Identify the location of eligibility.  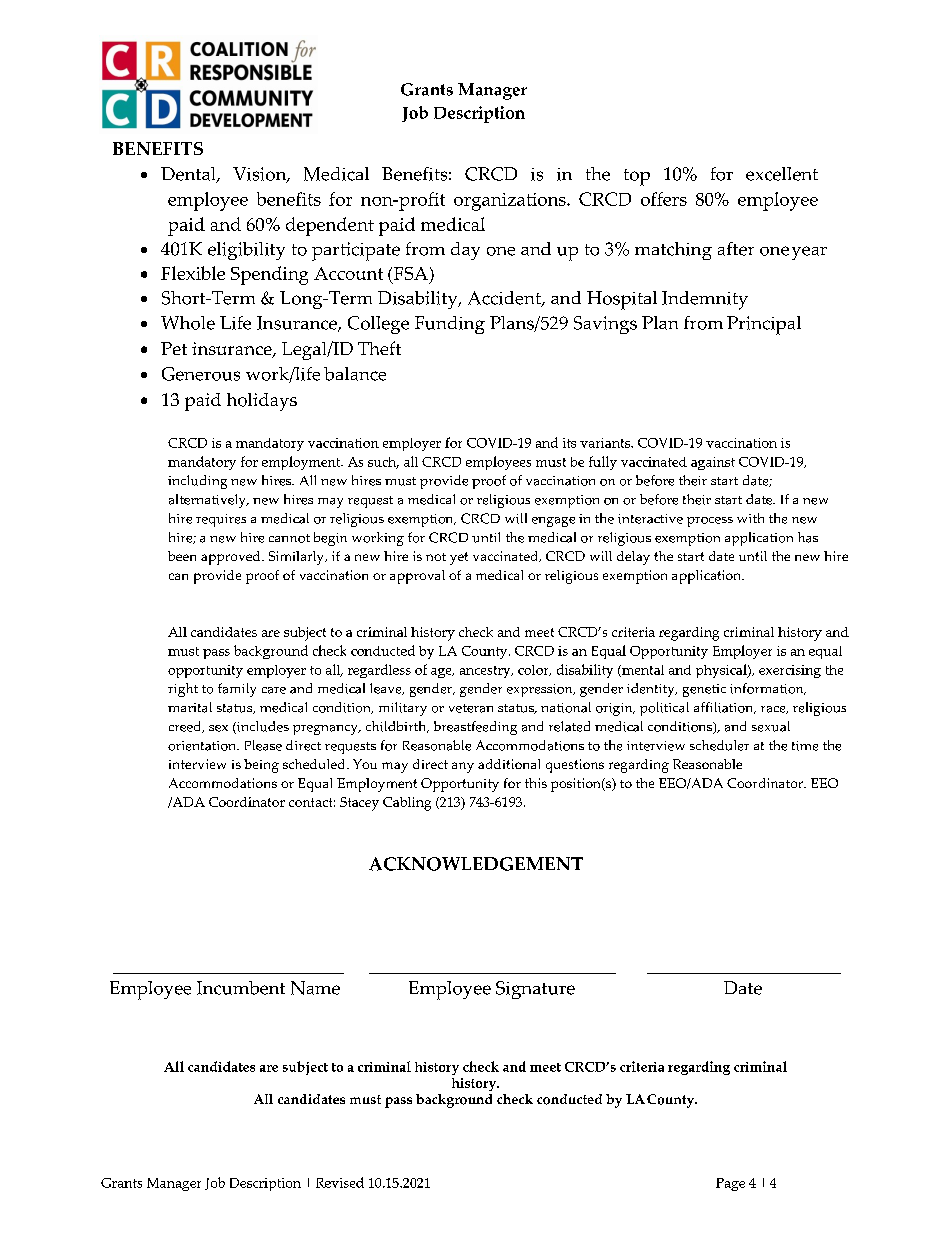
(246, 251).
